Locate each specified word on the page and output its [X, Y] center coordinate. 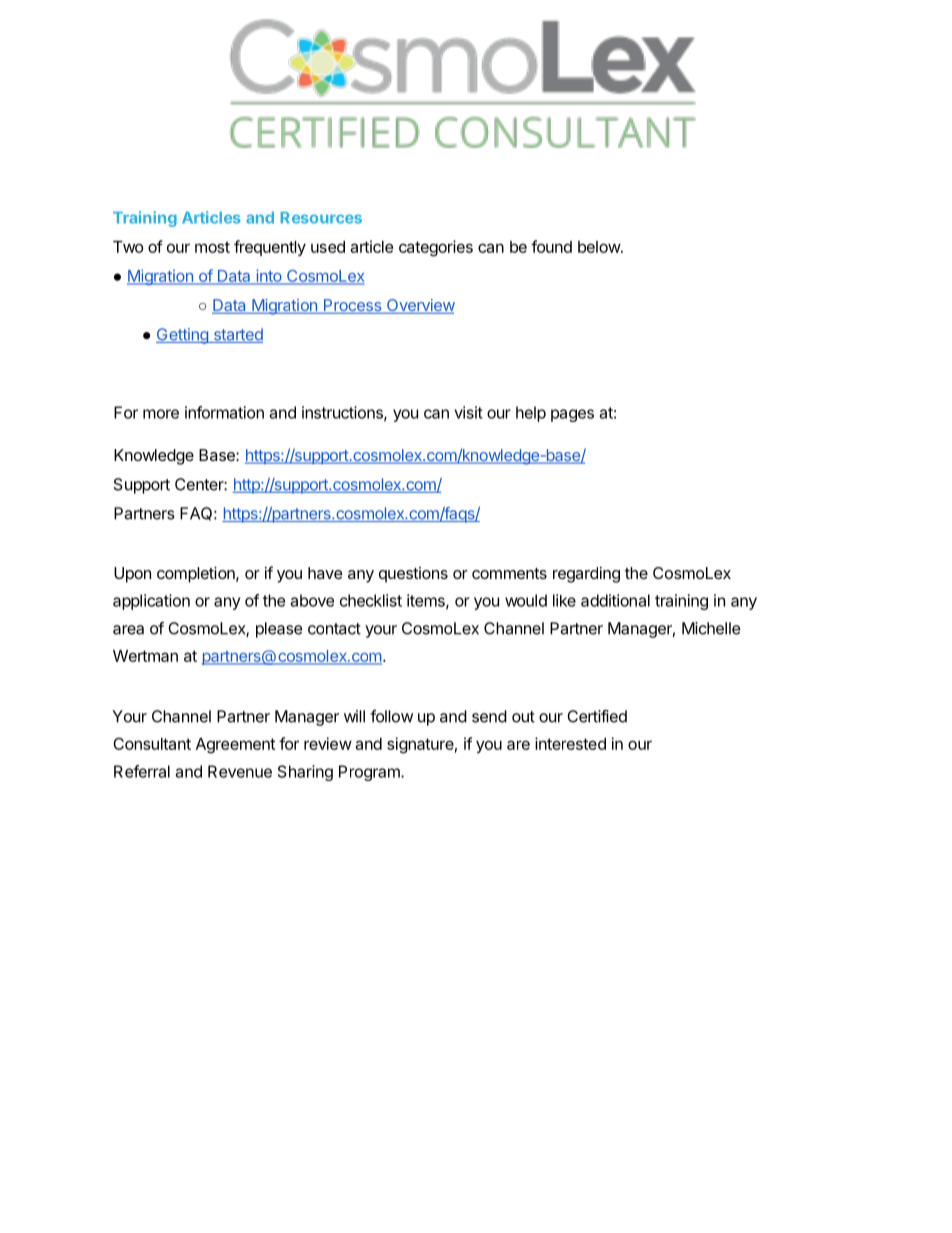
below [600, 247]
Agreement [235, 746]
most [212, 247]
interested [570, 743]
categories [436, 248]
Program [370, 773]
